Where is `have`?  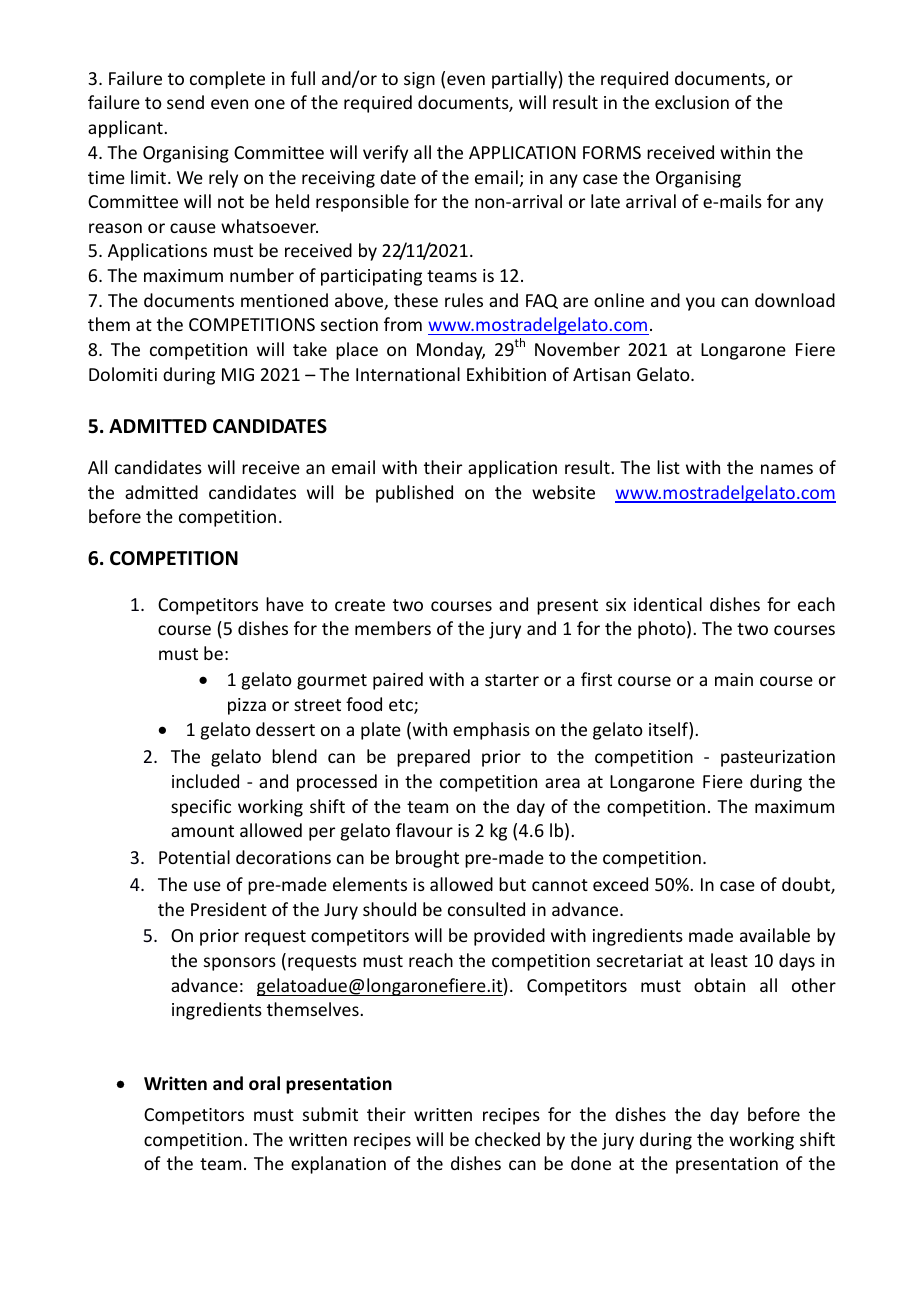 have is located at coordinates (285, 604).
